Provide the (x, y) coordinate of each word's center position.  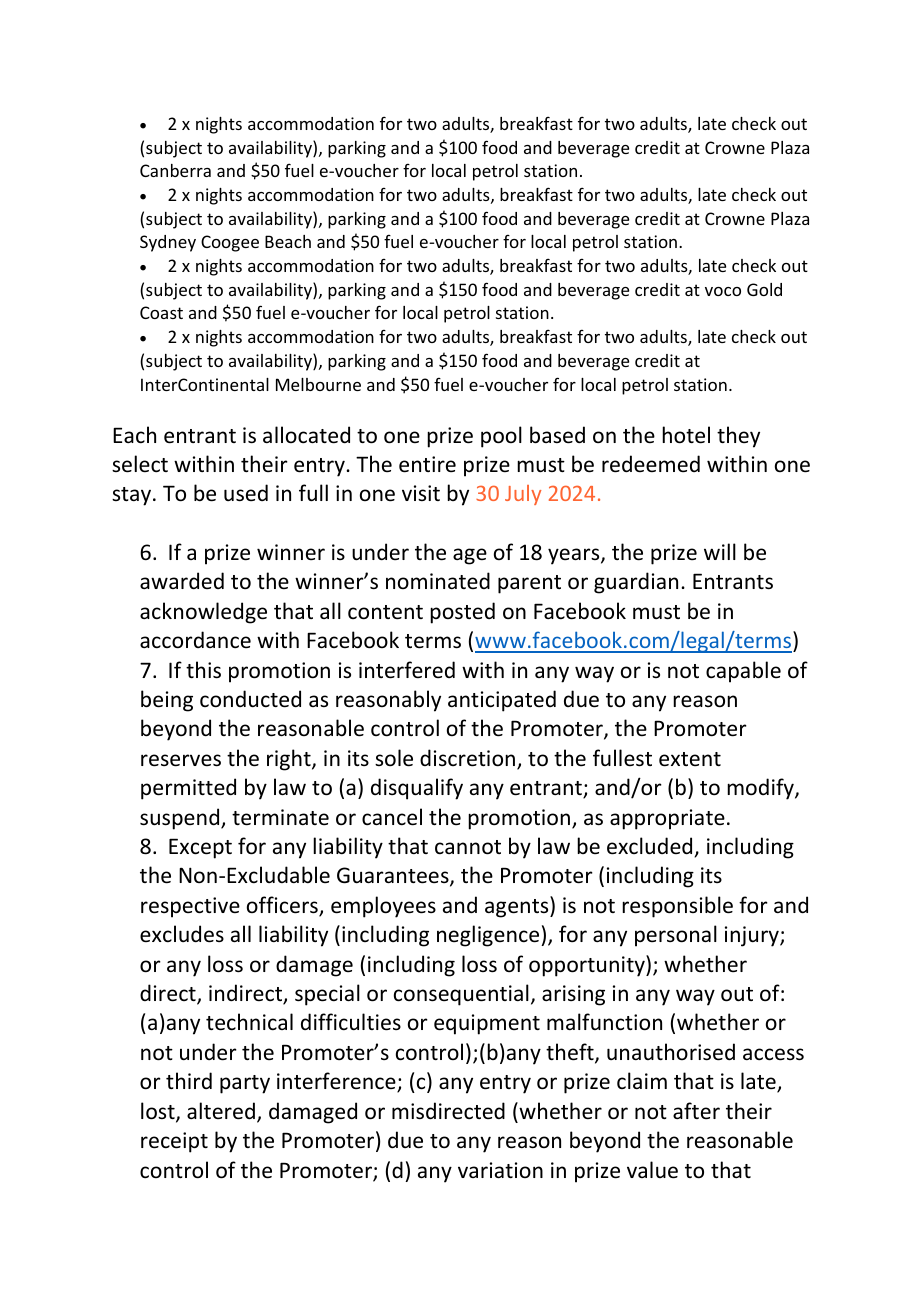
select (140, 464)
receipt (174, 1142)
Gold (764, 289)
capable (743, 672)
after (696, 1110)
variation (500, 1170)
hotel (686, 435)
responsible (677, 907)
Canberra (175, 170)
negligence (489, 936)
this (203, 670)
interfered (407, 670)
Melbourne (318, 384)
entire (427, 464)
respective (190, 907)
